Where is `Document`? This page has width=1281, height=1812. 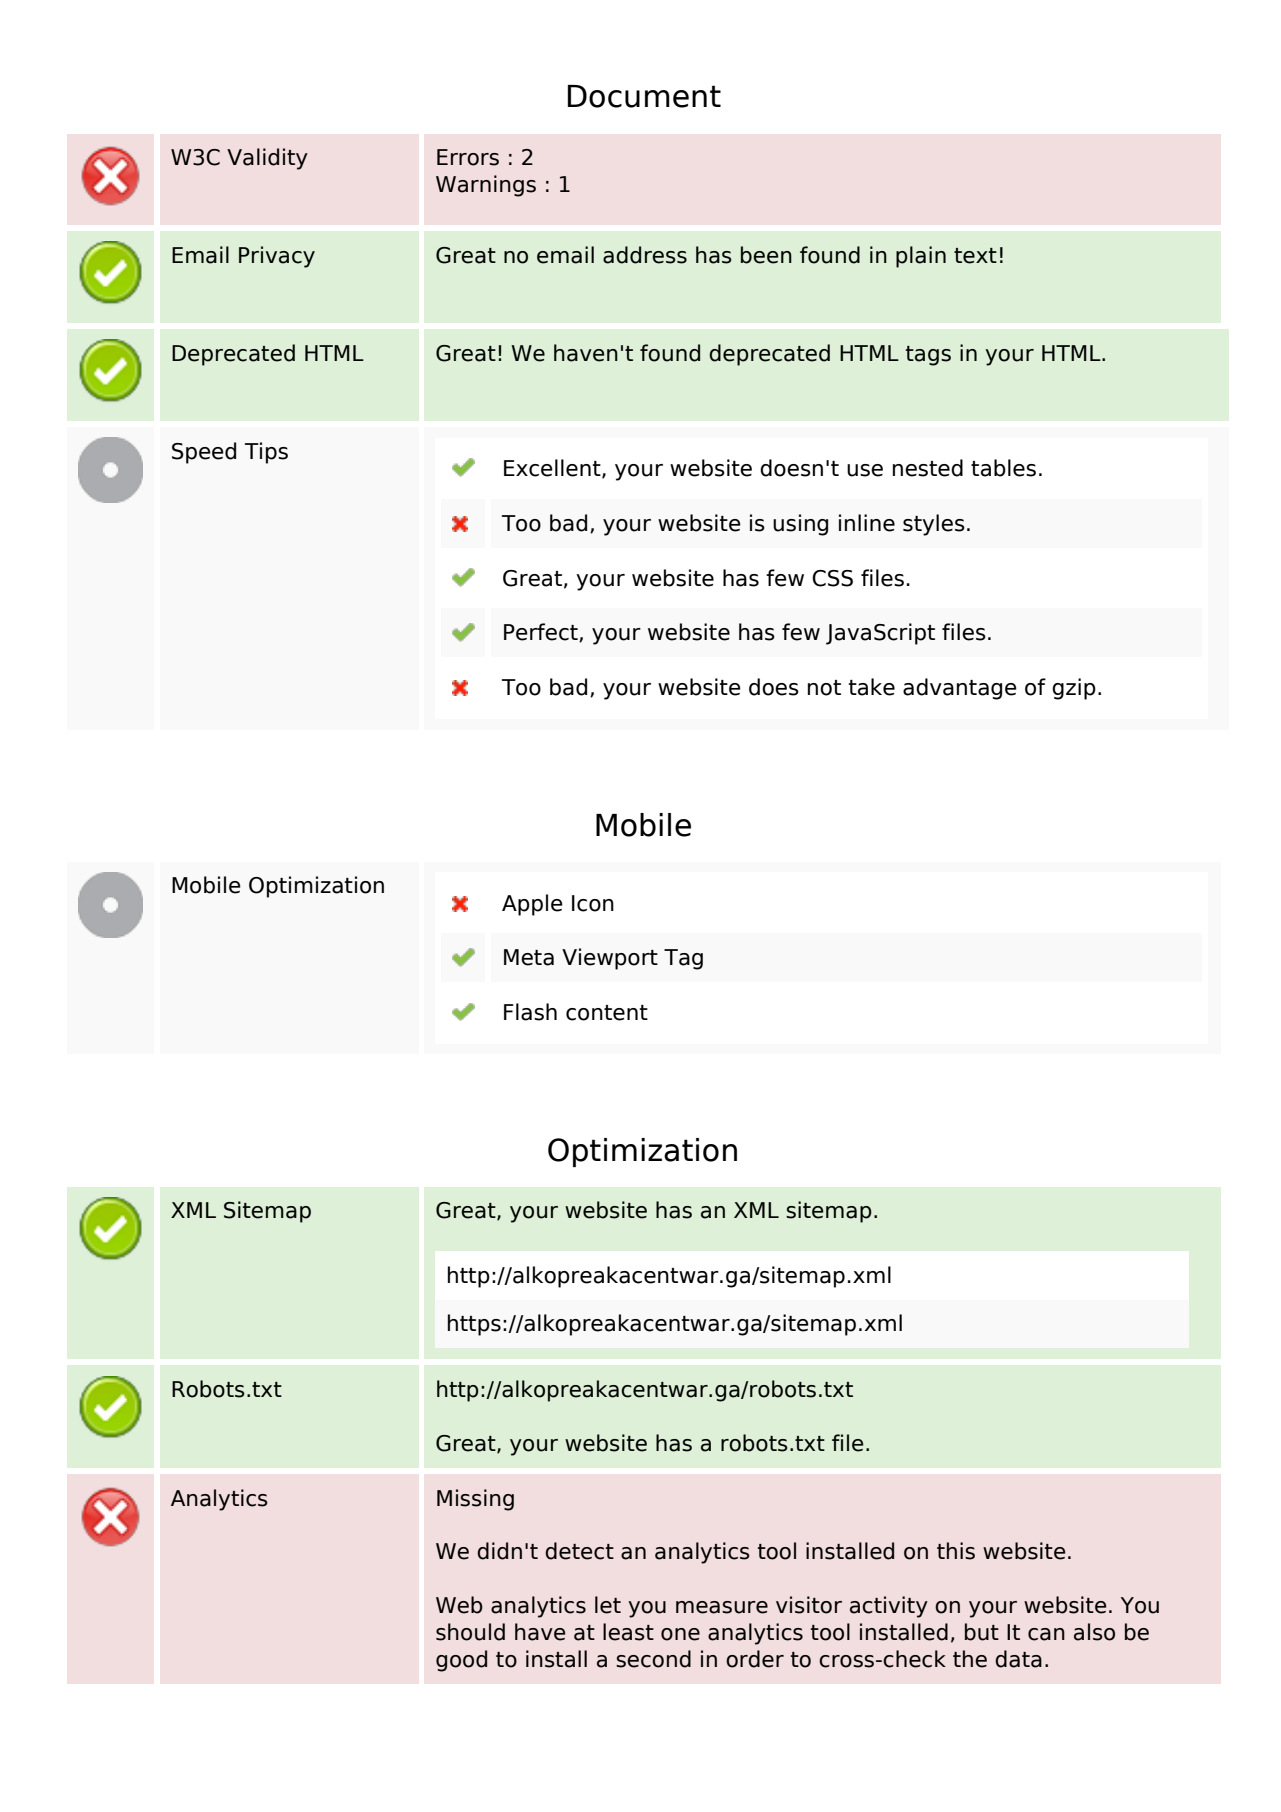 Document is located at coordinates (644, 96).
